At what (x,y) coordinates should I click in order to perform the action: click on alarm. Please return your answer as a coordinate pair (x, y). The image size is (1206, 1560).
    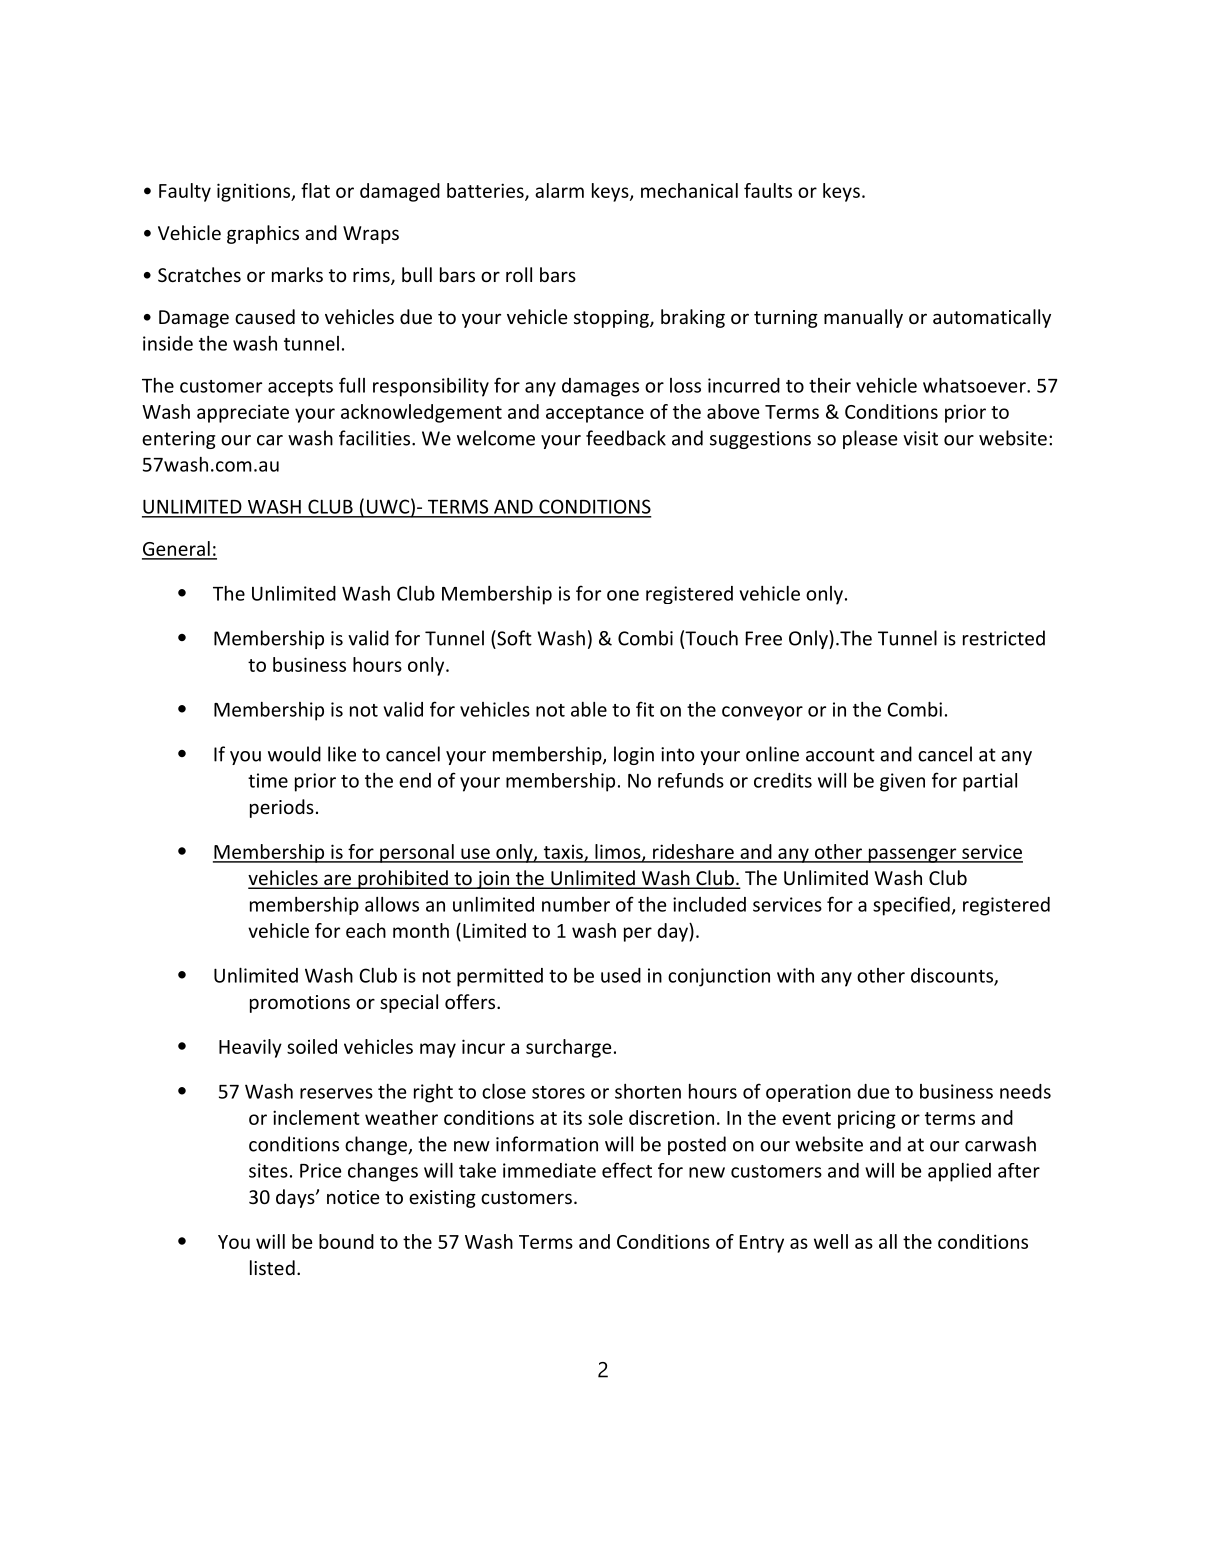
    Looking at the image, I should click on (559, 190).
